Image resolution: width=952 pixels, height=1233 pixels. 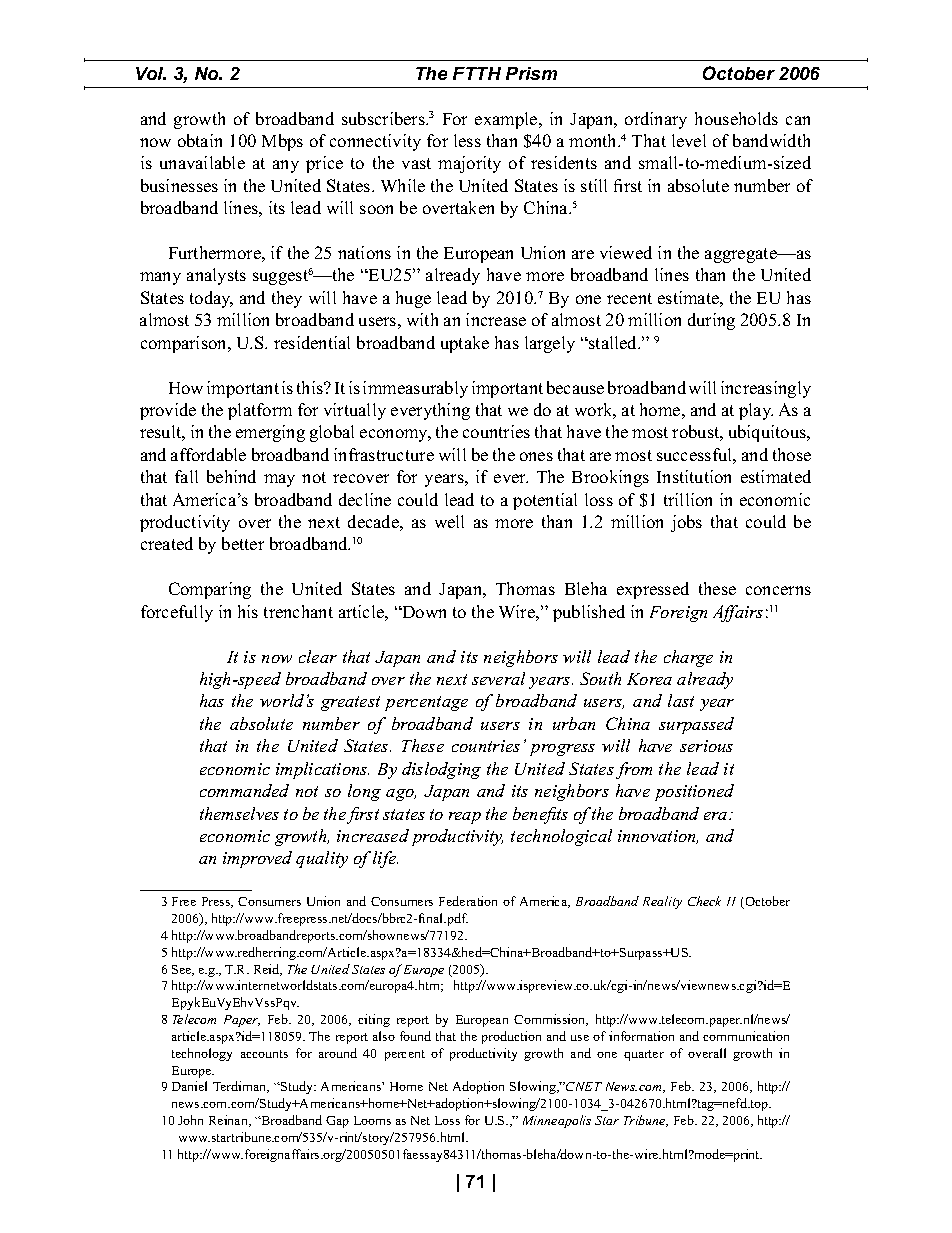 What do you see at coordinates (468, 901) in the page?
I see `Federation` at bounding box center [468, 901].
